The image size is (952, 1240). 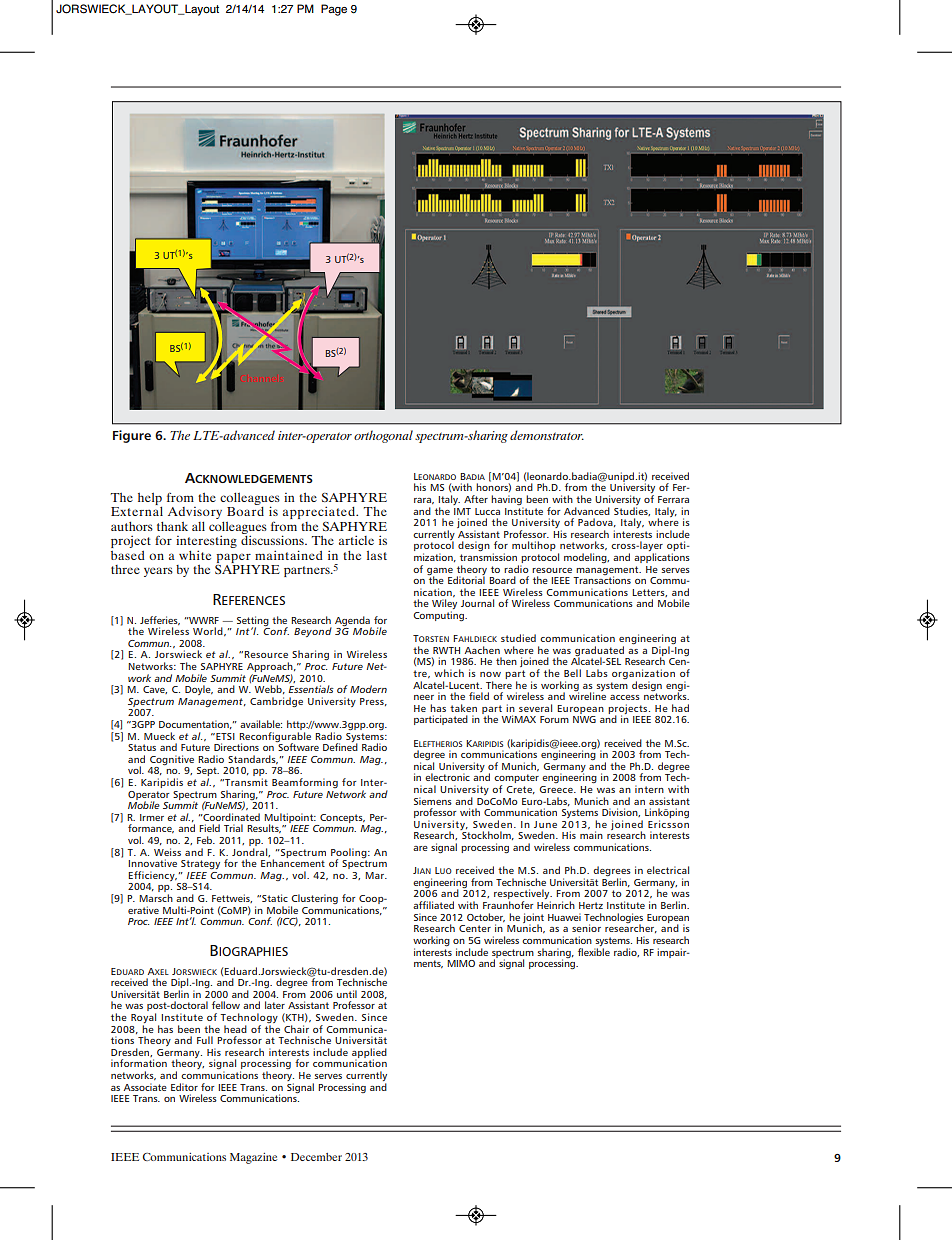 I want to click on Associate, so click(x=145, y=1087).
